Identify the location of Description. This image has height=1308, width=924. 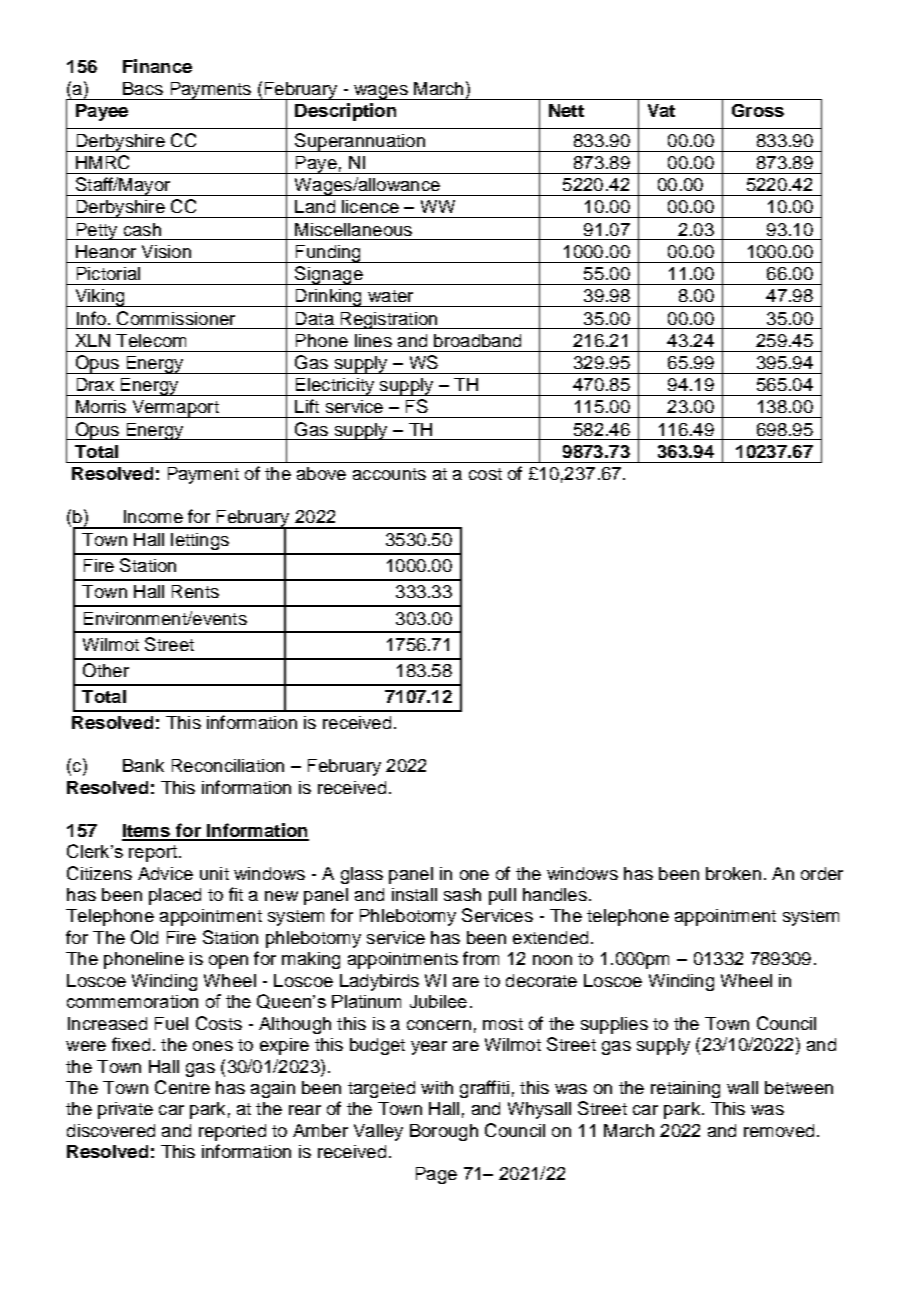
(345, 112).
